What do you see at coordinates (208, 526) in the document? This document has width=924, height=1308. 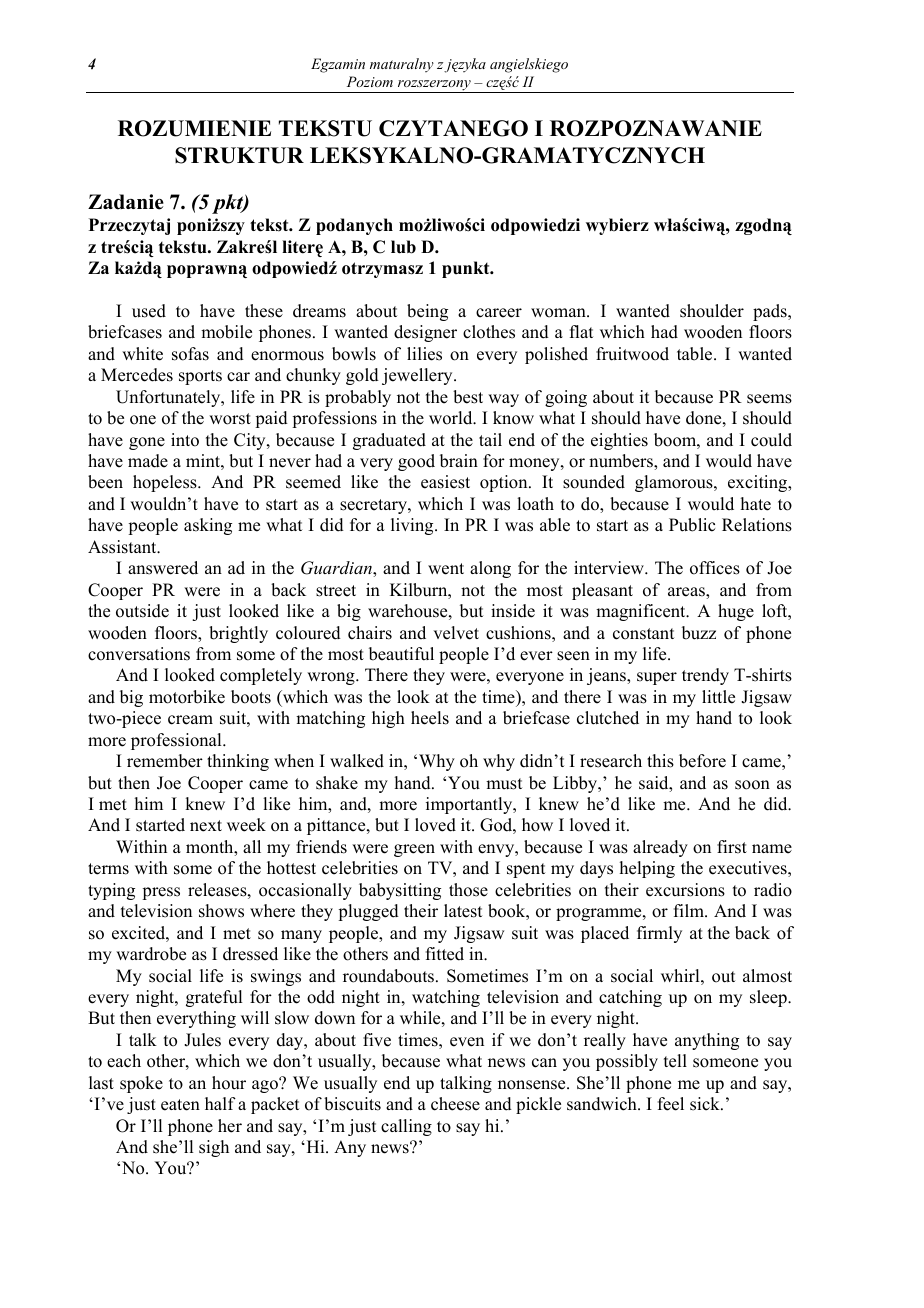 I see `asking` at bounding box center [208, 526].
